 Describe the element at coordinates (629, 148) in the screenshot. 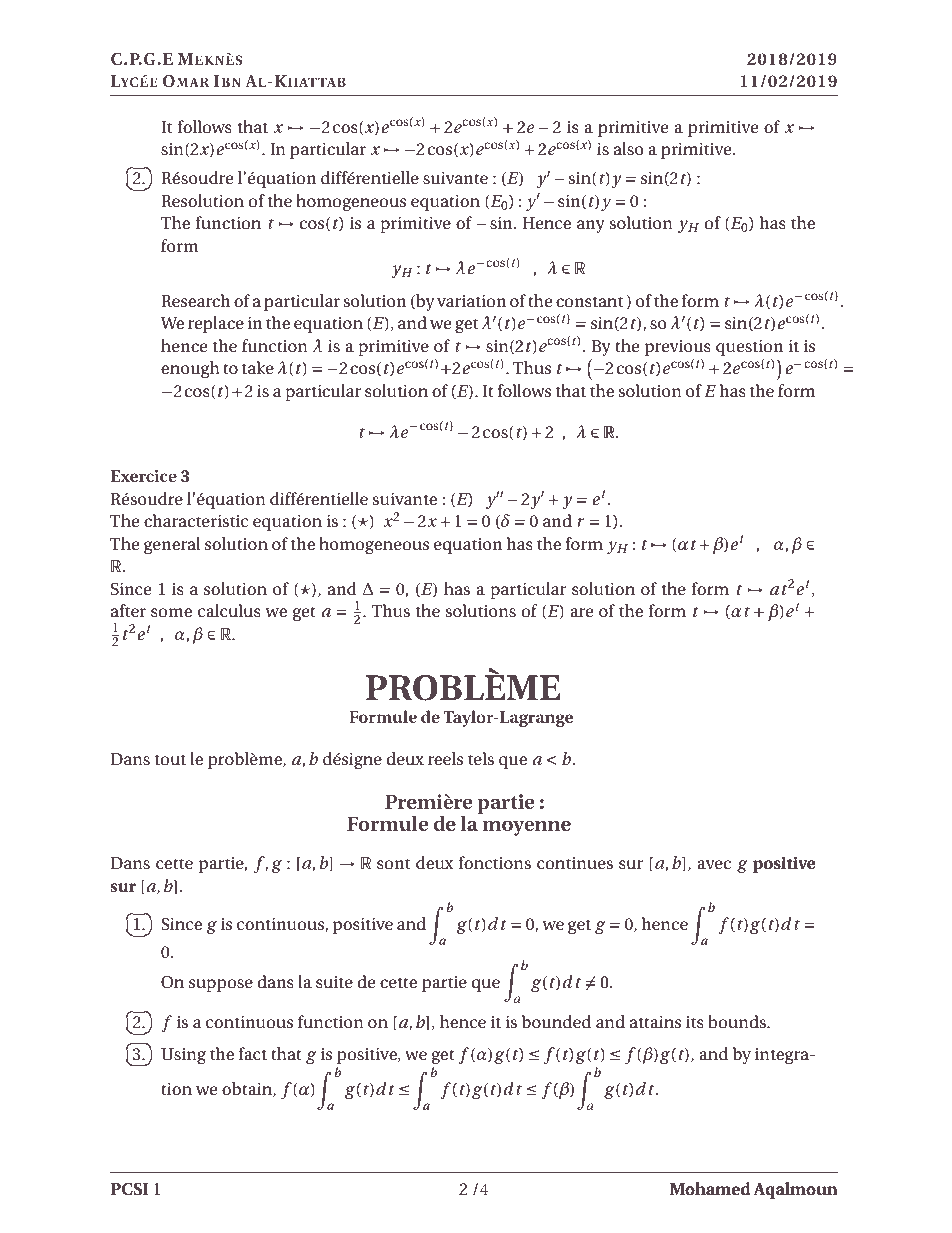

I see `also` at that location.
